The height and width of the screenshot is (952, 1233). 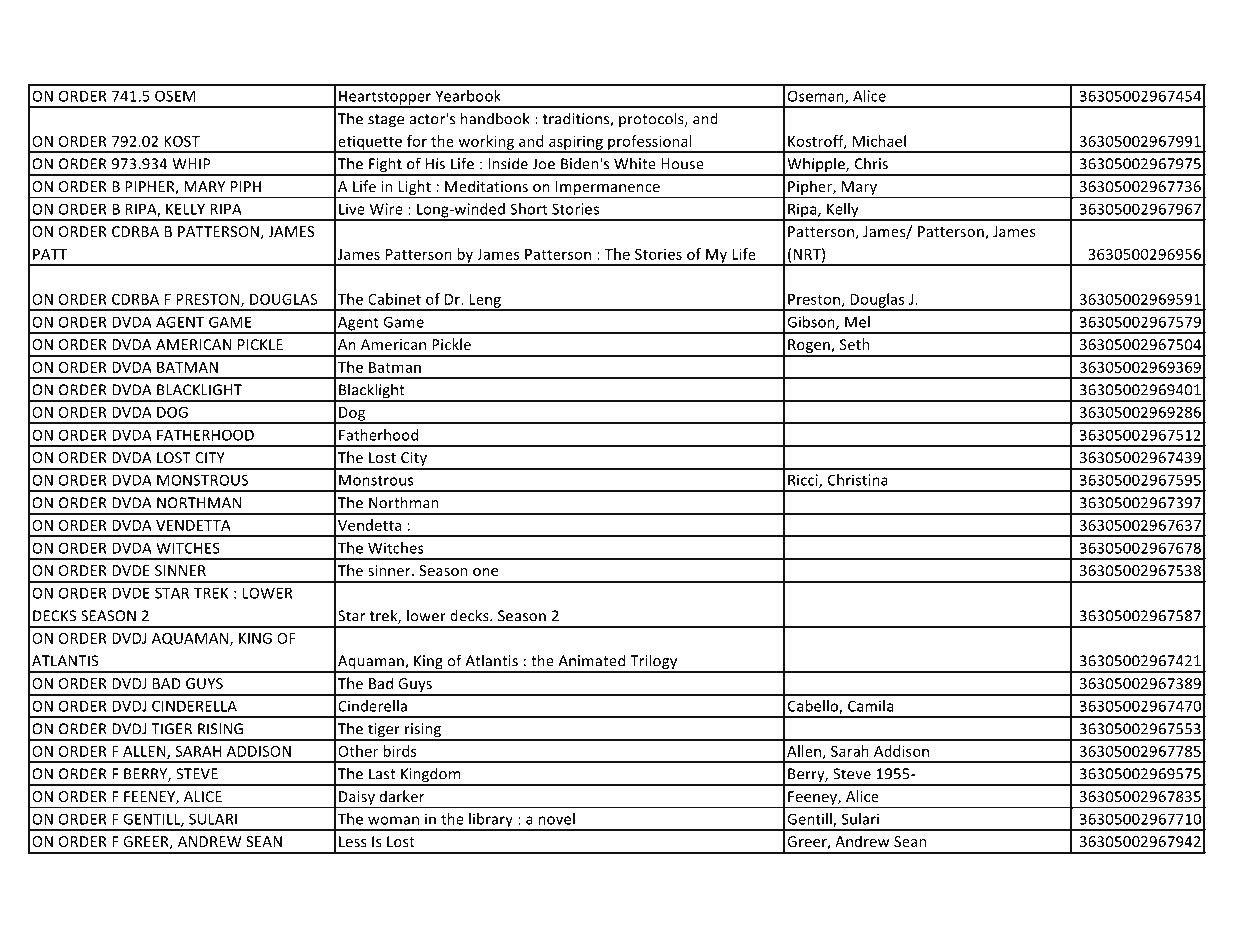 I want to click on Short, so click(x=528, y=209).
